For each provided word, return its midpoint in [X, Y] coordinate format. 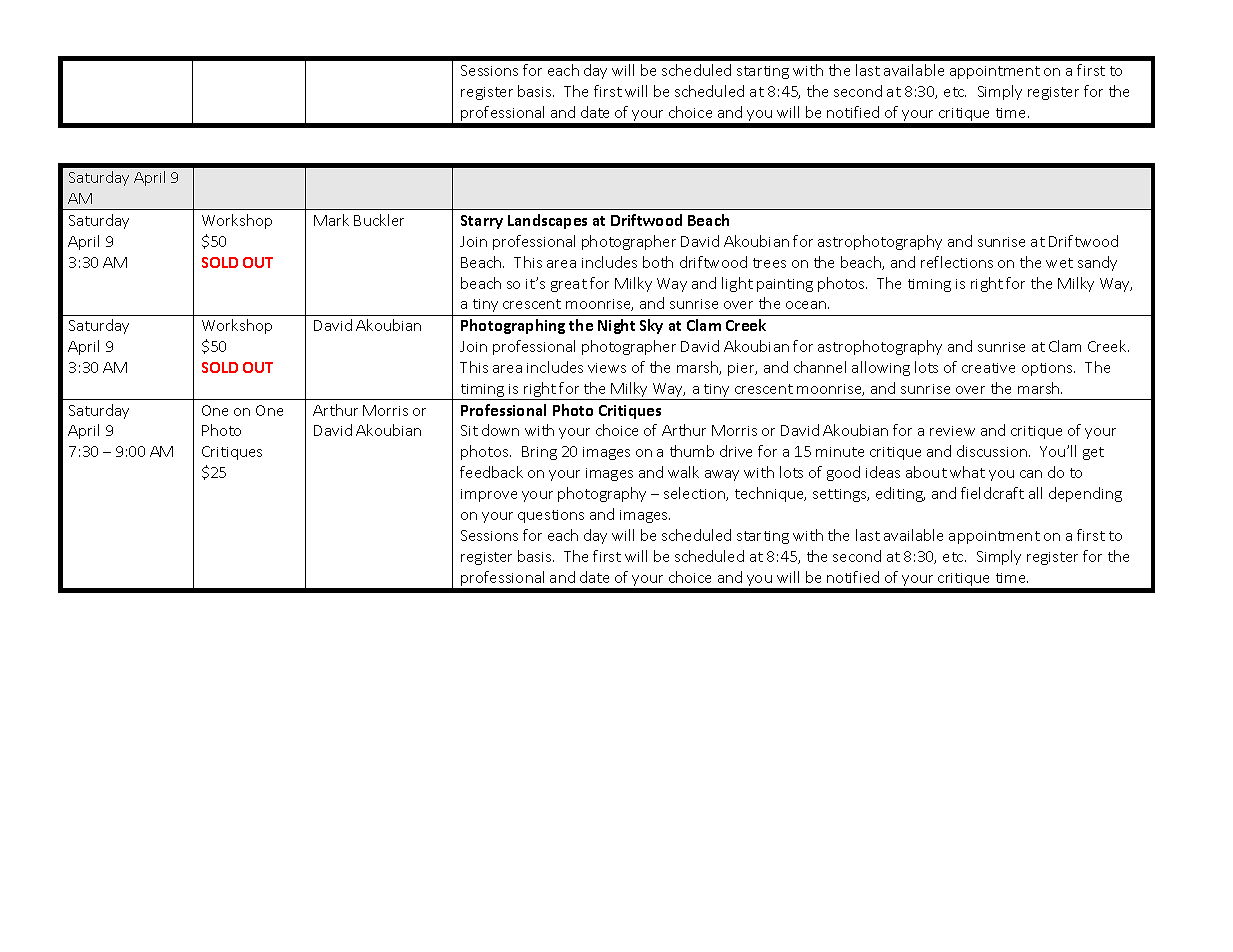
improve [489, 495]
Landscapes [547, 221]
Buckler [379, 220]
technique [770, 494]
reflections [957, 262]
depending [1085, 494]
